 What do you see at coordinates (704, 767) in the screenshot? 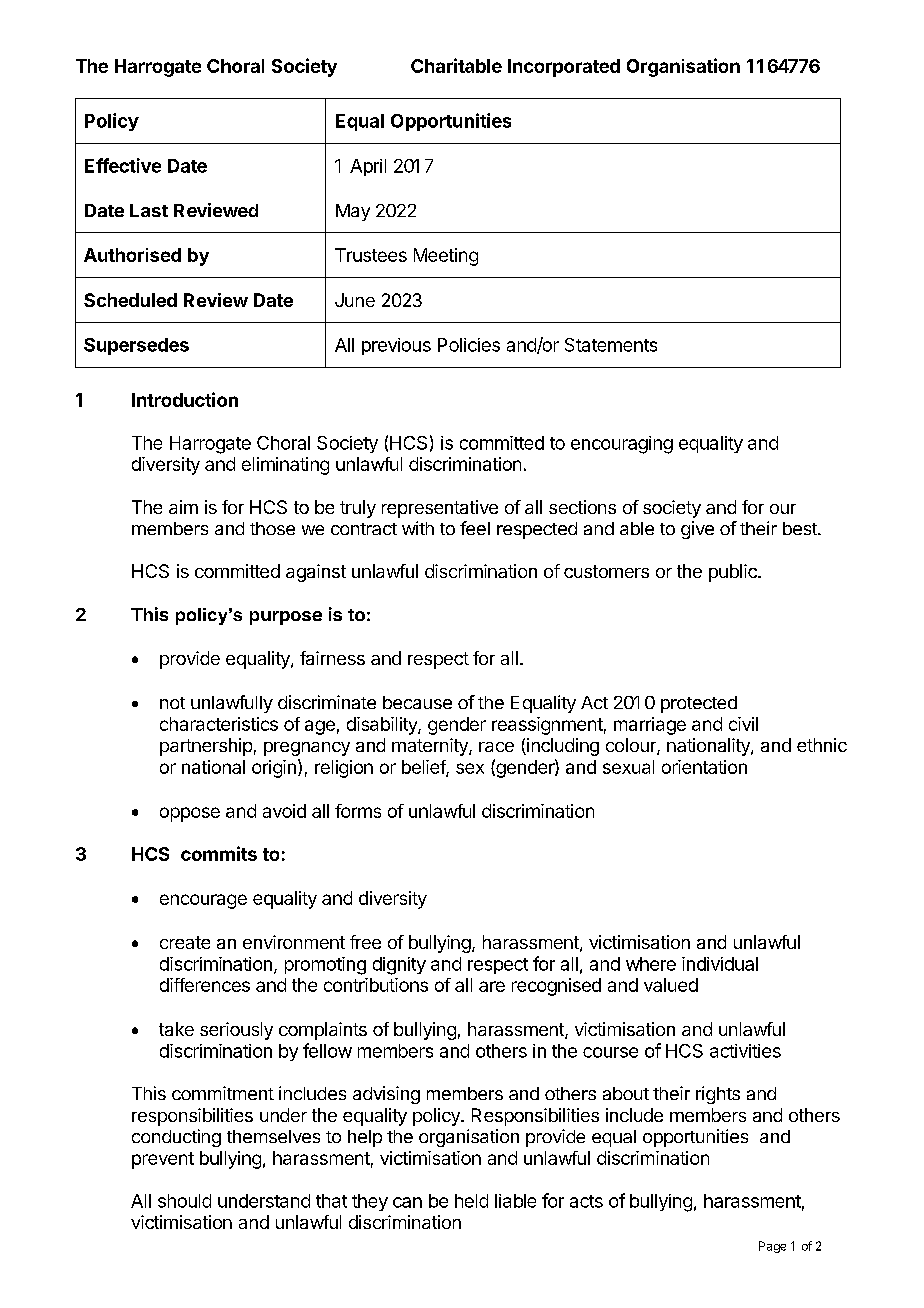
I see `orientation` at bounding box center [704, 767].
